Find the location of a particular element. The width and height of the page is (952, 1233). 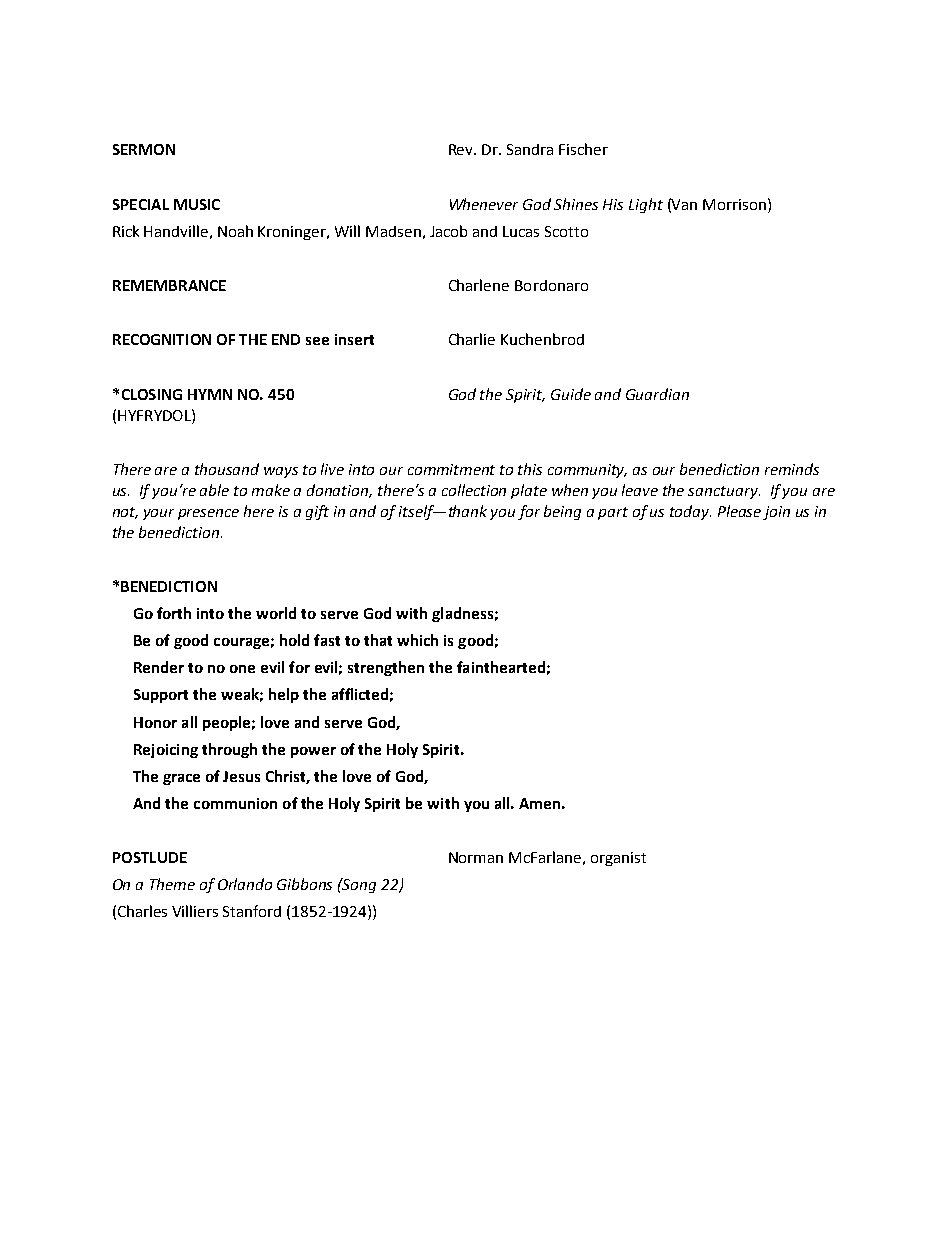

one is located at coordinates (242, 669).
